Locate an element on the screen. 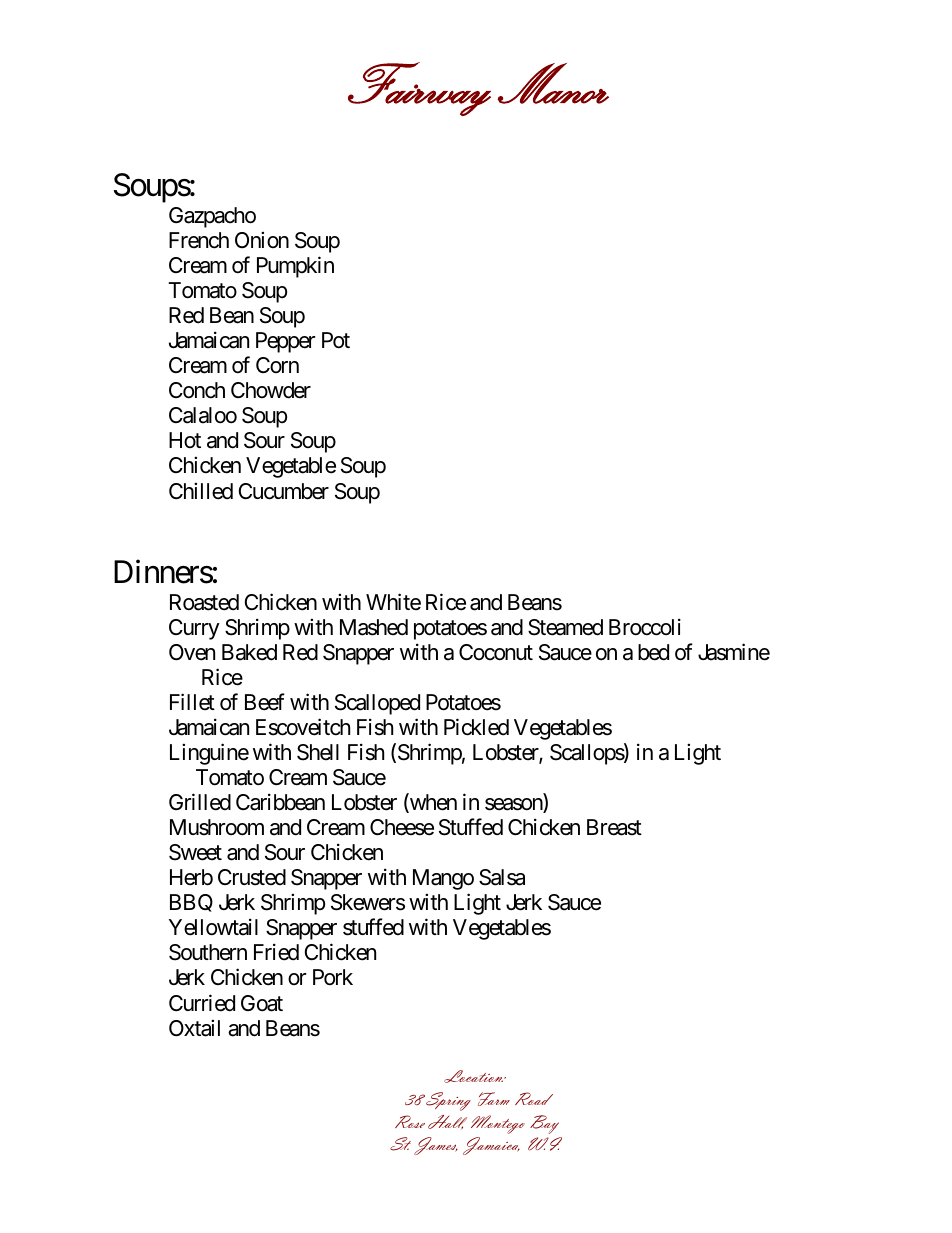 The height and width of the screenshot is (1233, 952). Goat is located at coordinates (262, 1003).
